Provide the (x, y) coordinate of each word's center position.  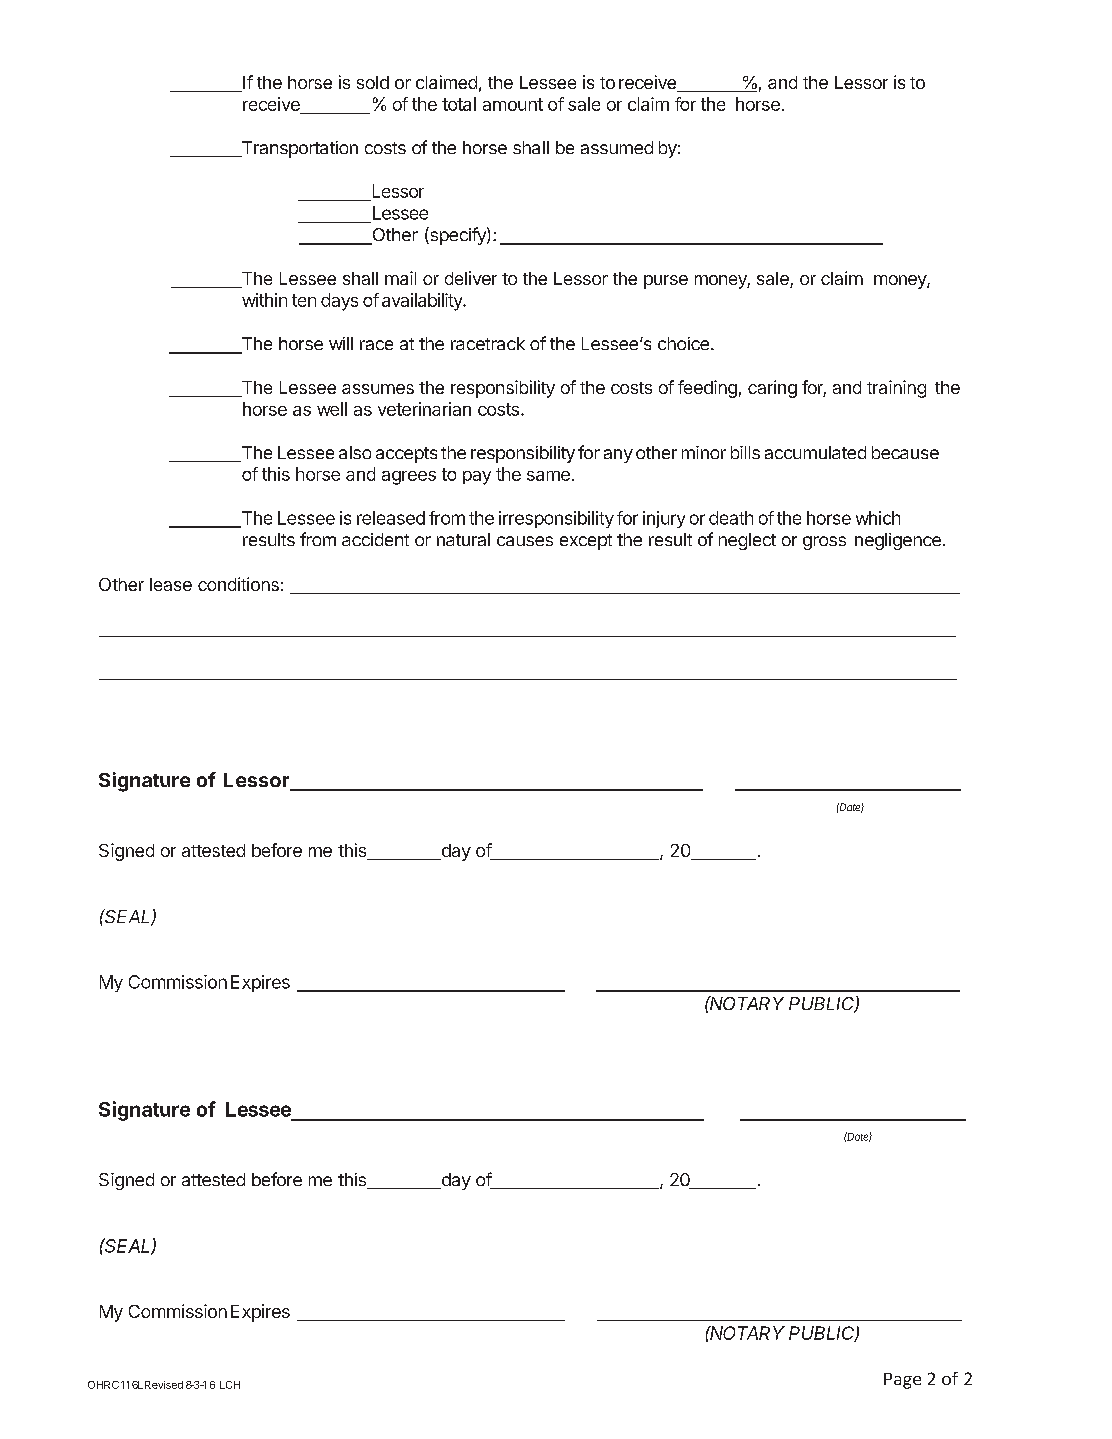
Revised (164, 1385)
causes (525, 541)
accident (375, 539)
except (586, 542)
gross (824, 543)
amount (513, 104)
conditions (238, 584)
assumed (617, 147)
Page (902, 1381)
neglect (747, 541)
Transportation (298, 149)
